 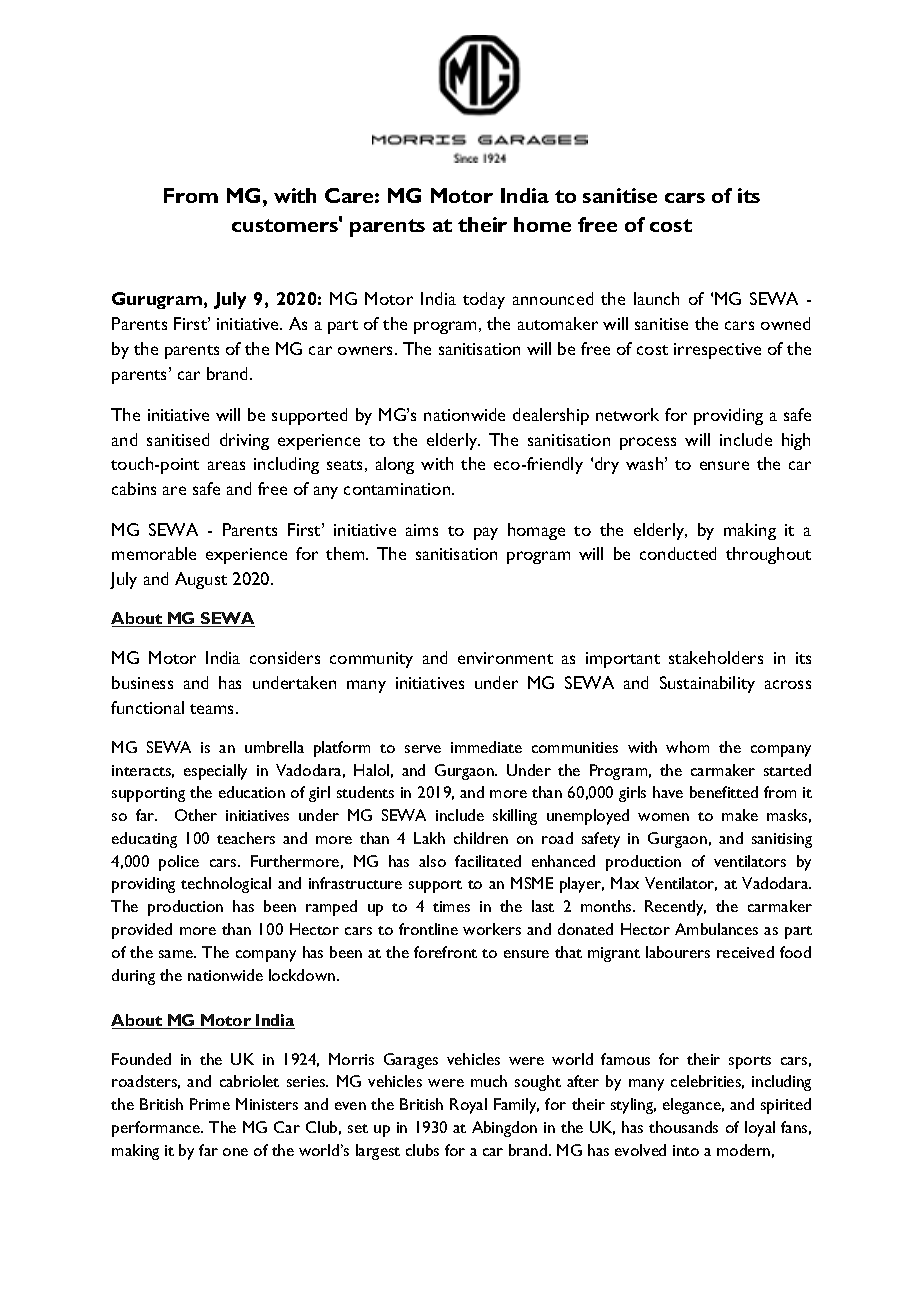 What do you see at coordinates (484, 300) in the screenshot?
I see `today` at bounding box center [484, 300].
